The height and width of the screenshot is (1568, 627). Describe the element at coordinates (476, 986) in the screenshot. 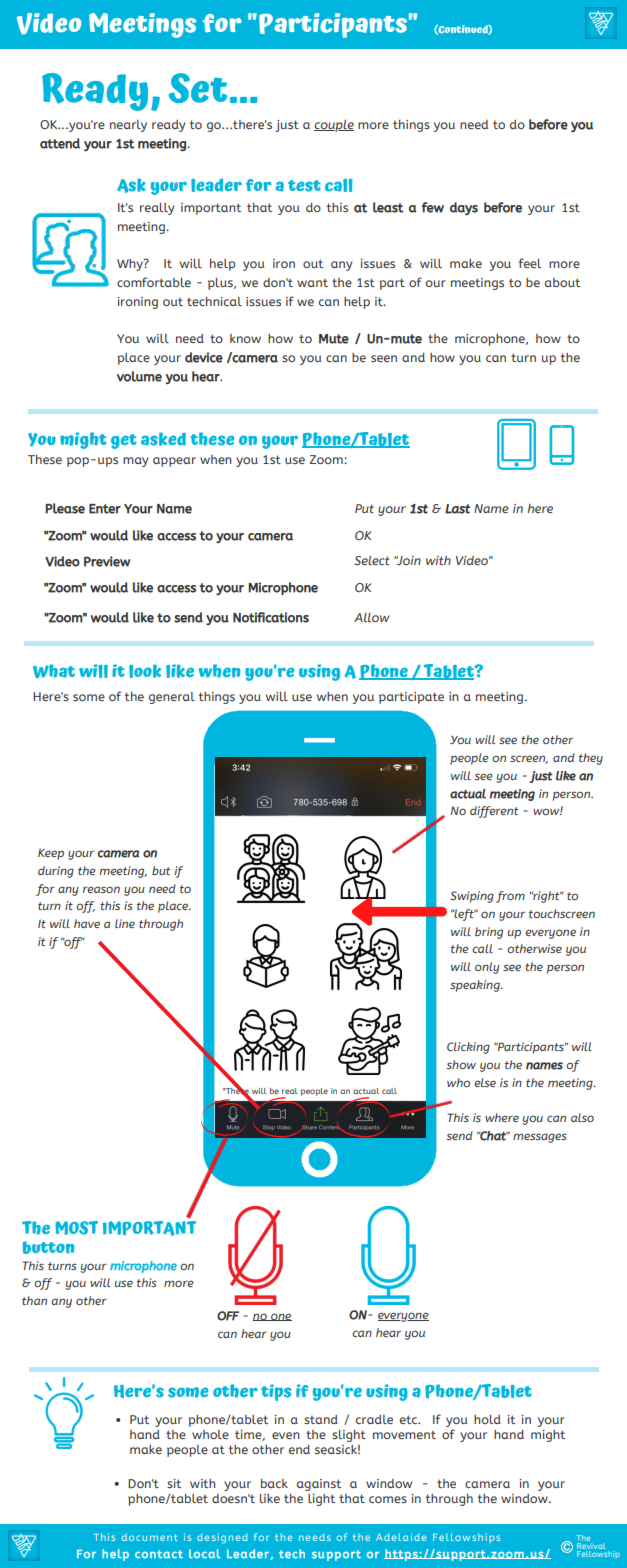

I see `speaking` at that location.
